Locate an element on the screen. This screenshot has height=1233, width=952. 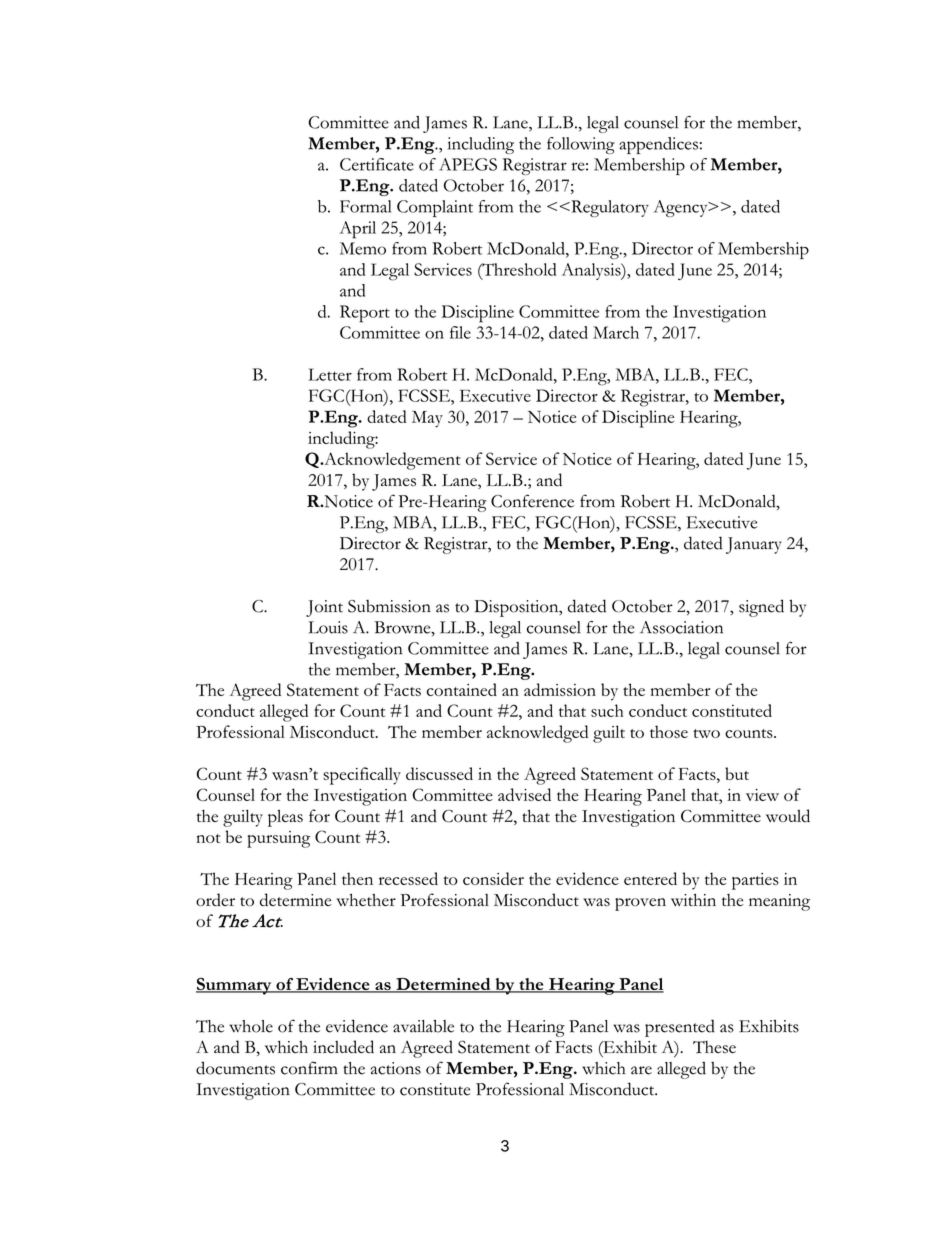
May is located at coordinates (427, 419).
